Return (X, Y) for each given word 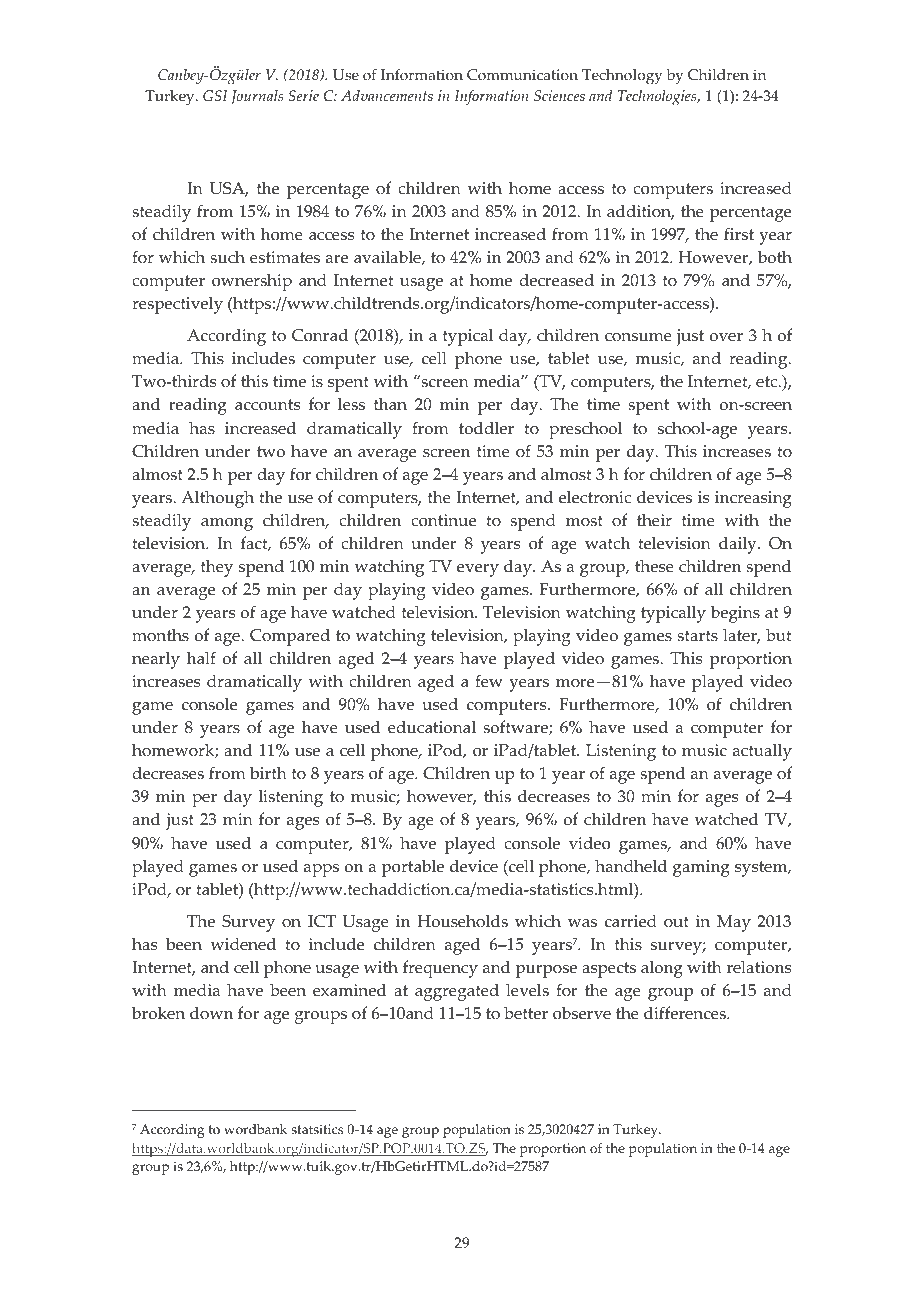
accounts (267, 405)
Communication (522, 75)
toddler (486, 428)
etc (768, 382)
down (211, 1013)
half (201, 657)
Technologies (658, 98)
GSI (215, 96)
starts (697, 636)
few (489, 681)
